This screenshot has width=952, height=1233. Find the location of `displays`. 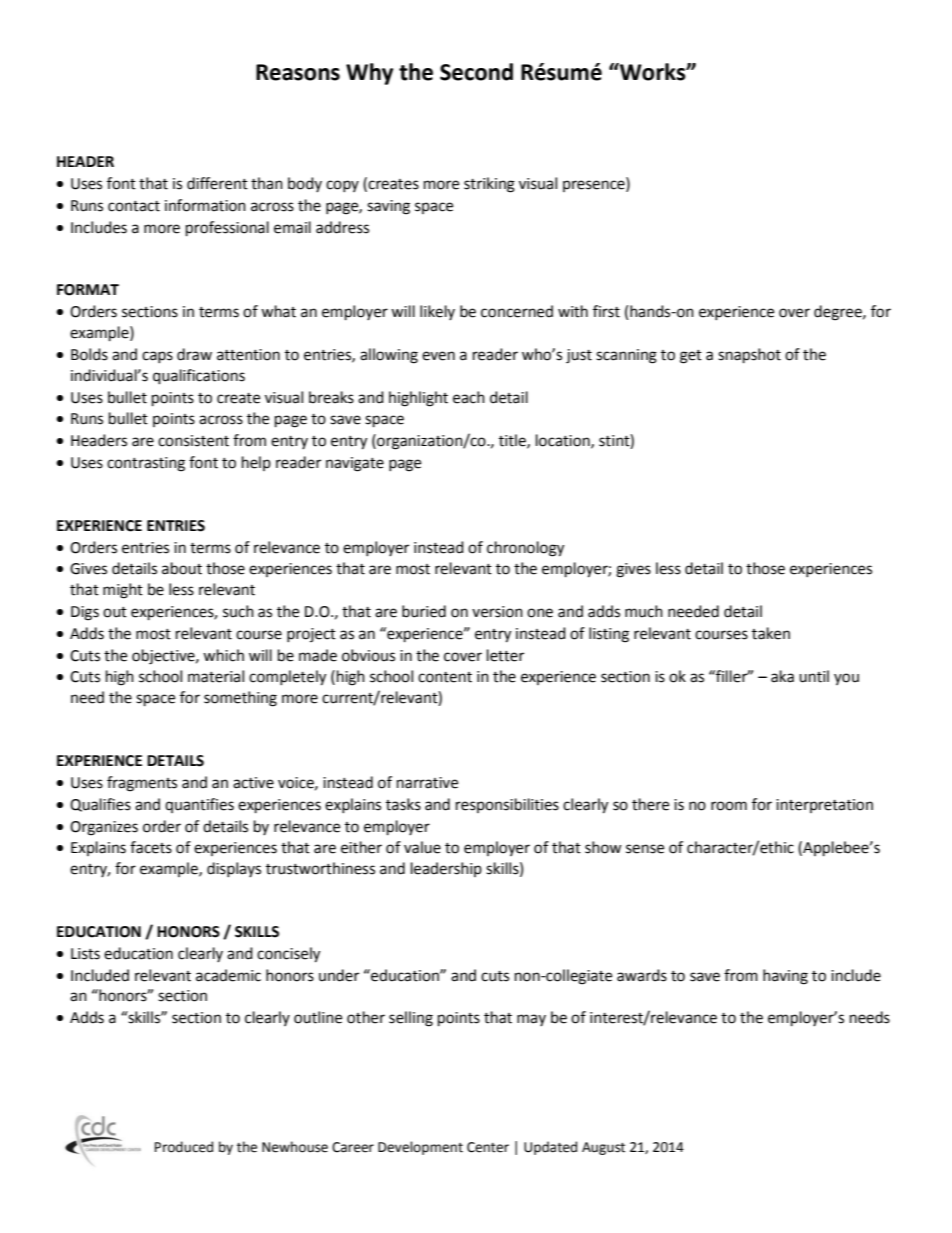

displays is located at coordinates (234, 869).
